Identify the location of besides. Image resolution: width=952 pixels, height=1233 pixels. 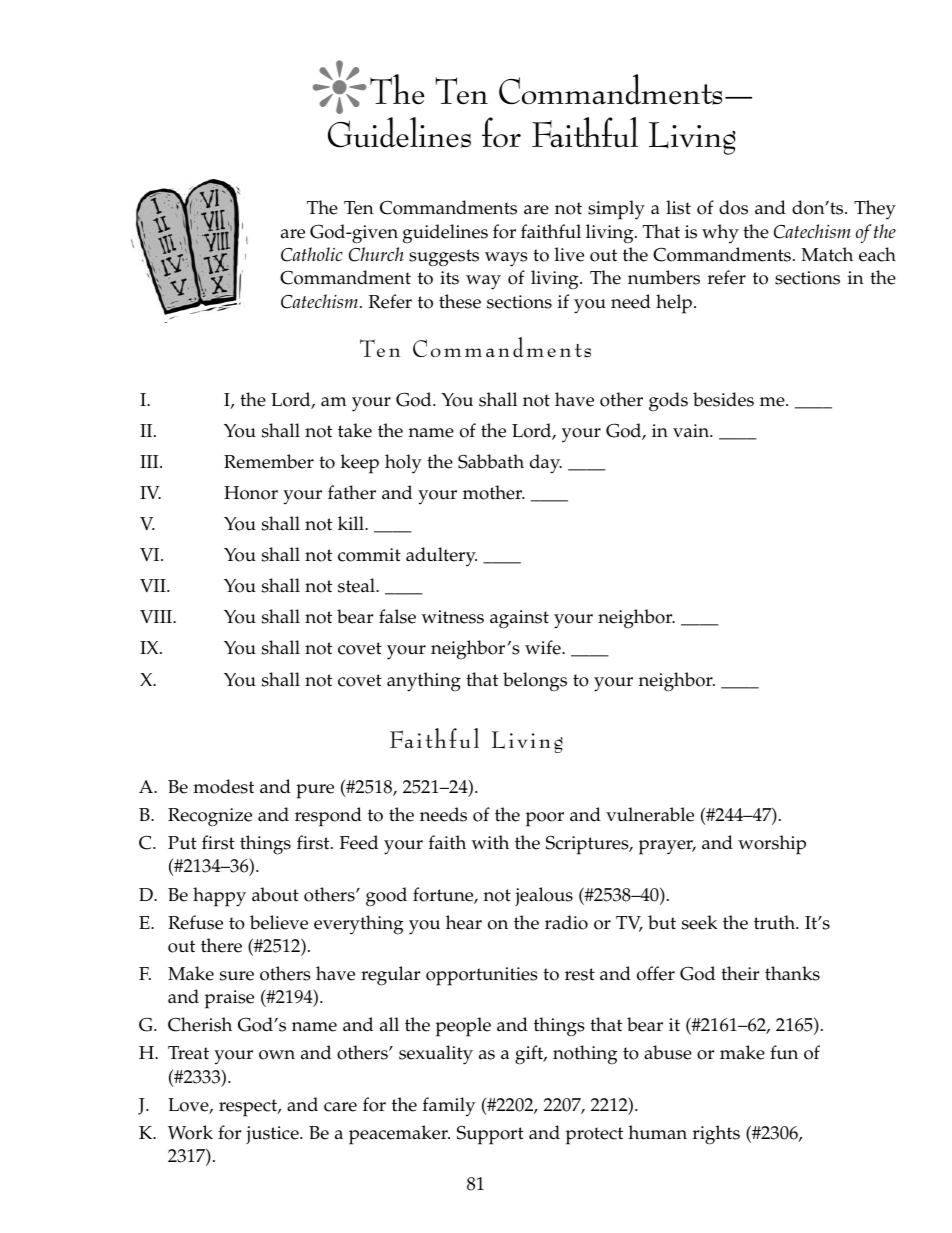
(723, 399).
